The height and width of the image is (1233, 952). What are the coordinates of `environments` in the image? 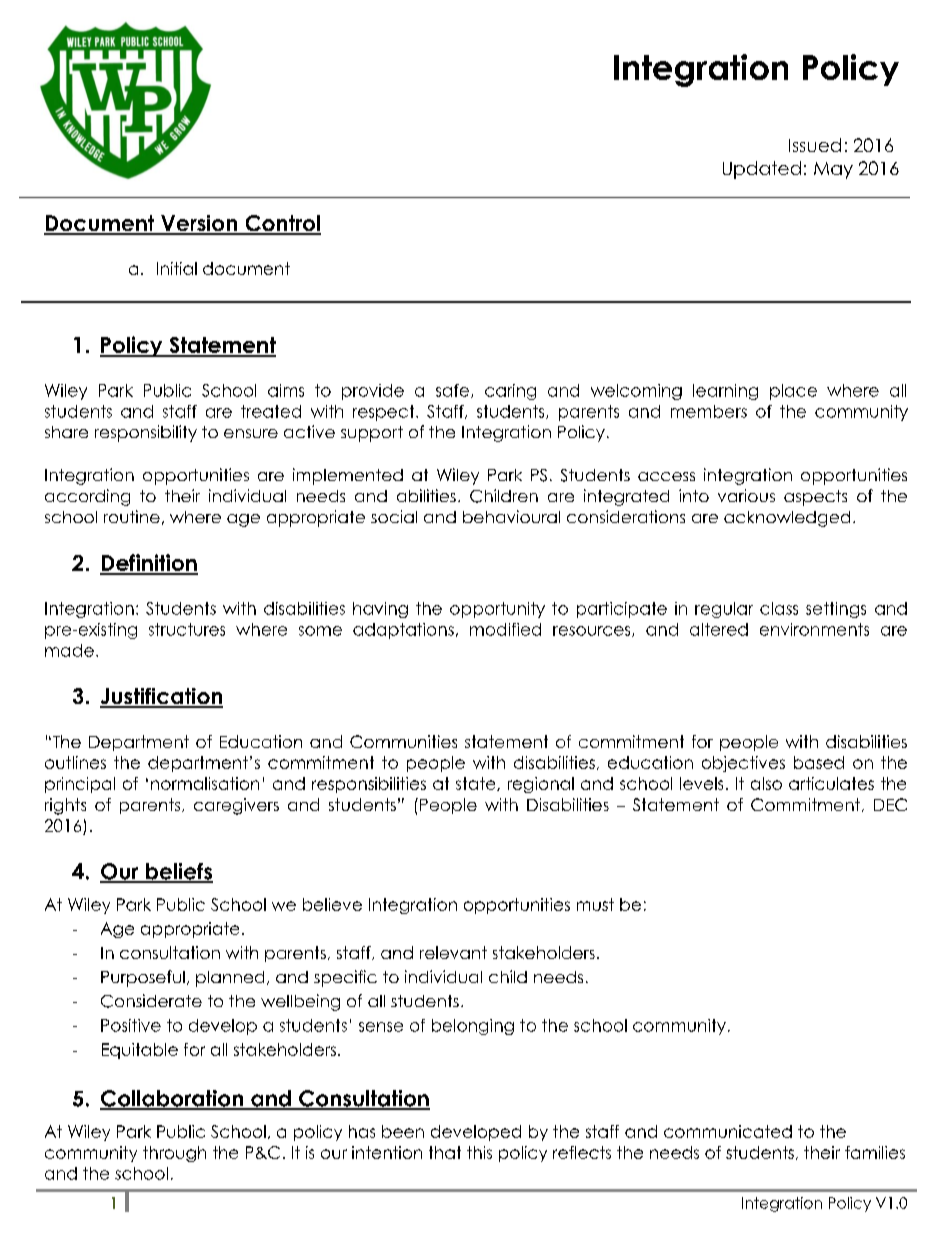 It's located at (814, 629).
